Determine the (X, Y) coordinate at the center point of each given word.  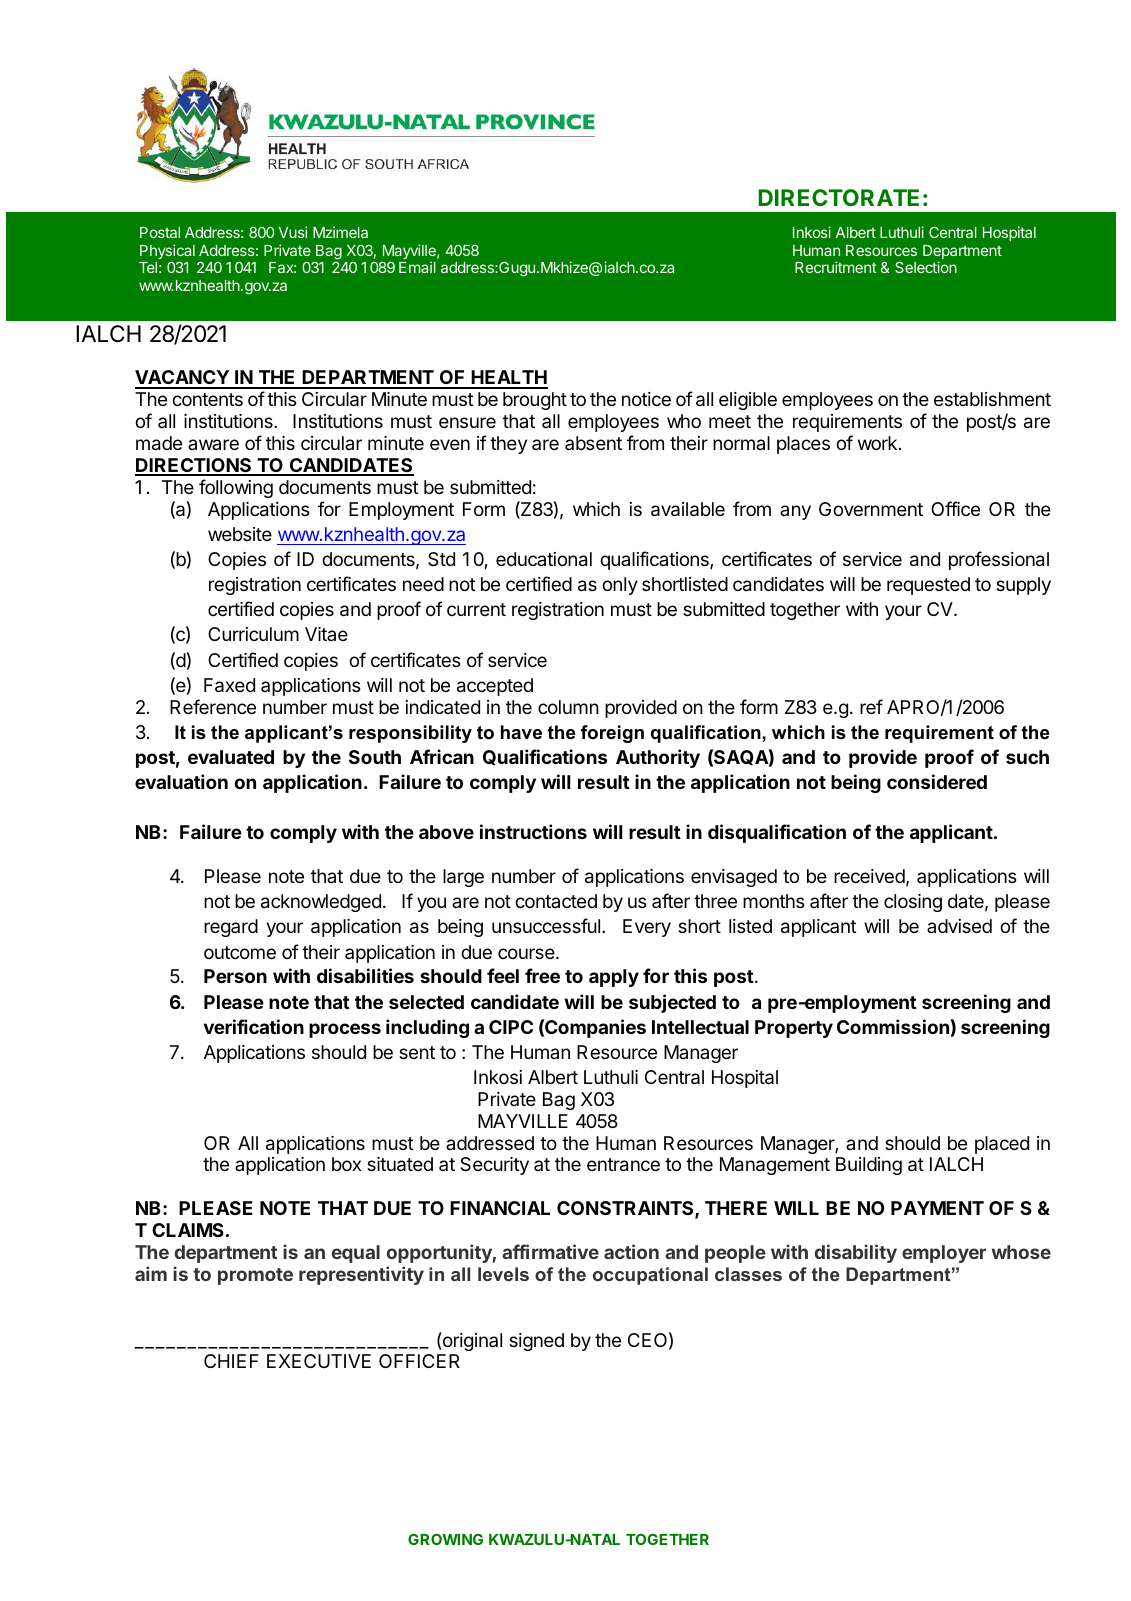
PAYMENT (937, 1208)
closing (913, 903)
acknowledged (321, 903)
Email (417, 267)
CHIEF (231, 1361)
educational (544, 559)
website (240, 534)
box (346, 1164)
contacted (556, 901)
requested (928, 586)
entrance (623, 1165)
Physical (167, 253)
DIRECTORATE (838, 197)
